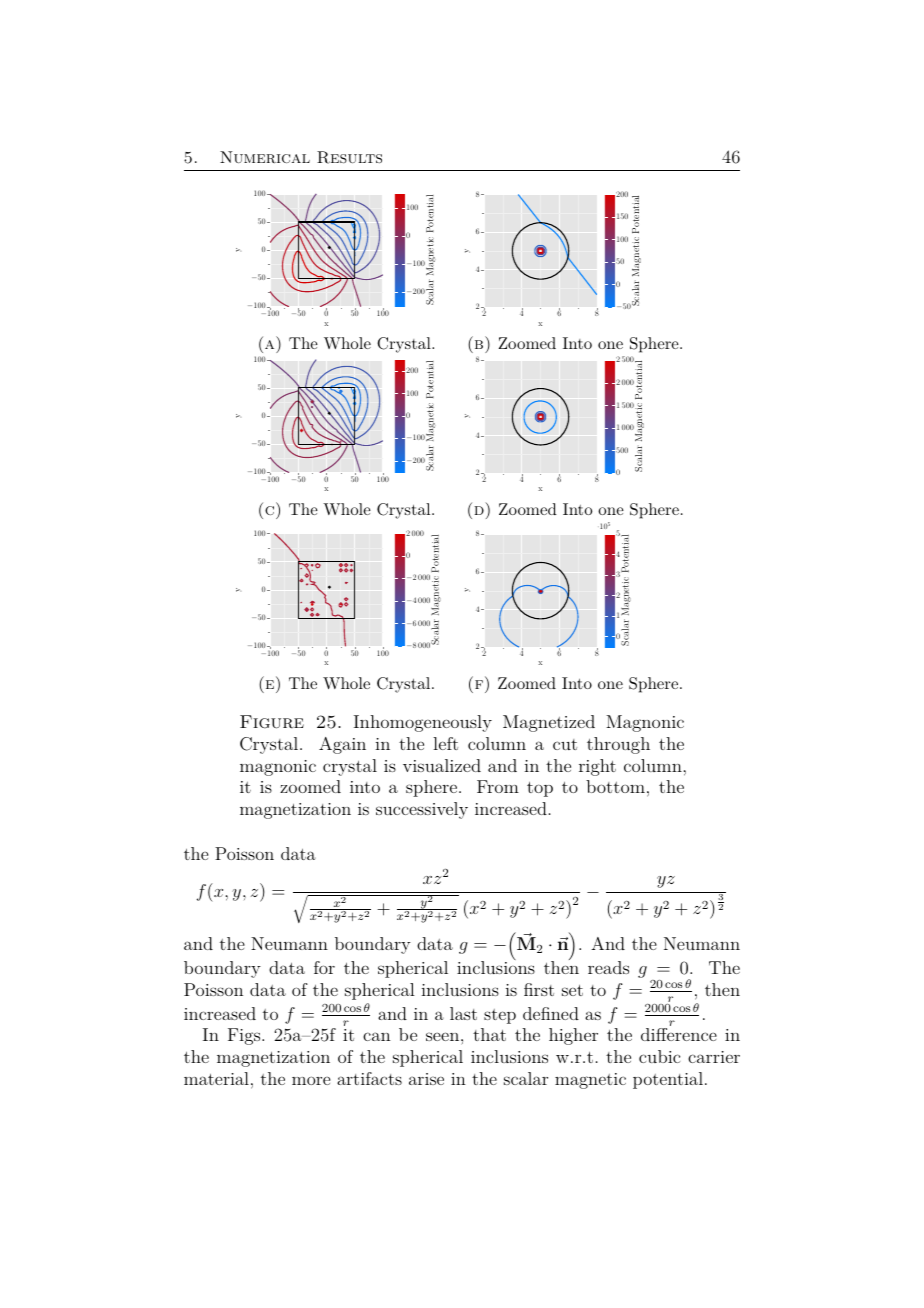  What do you see at coordinates (342, 745) in the screenshot?
I see `Again` at bounding box center [342, 745].
